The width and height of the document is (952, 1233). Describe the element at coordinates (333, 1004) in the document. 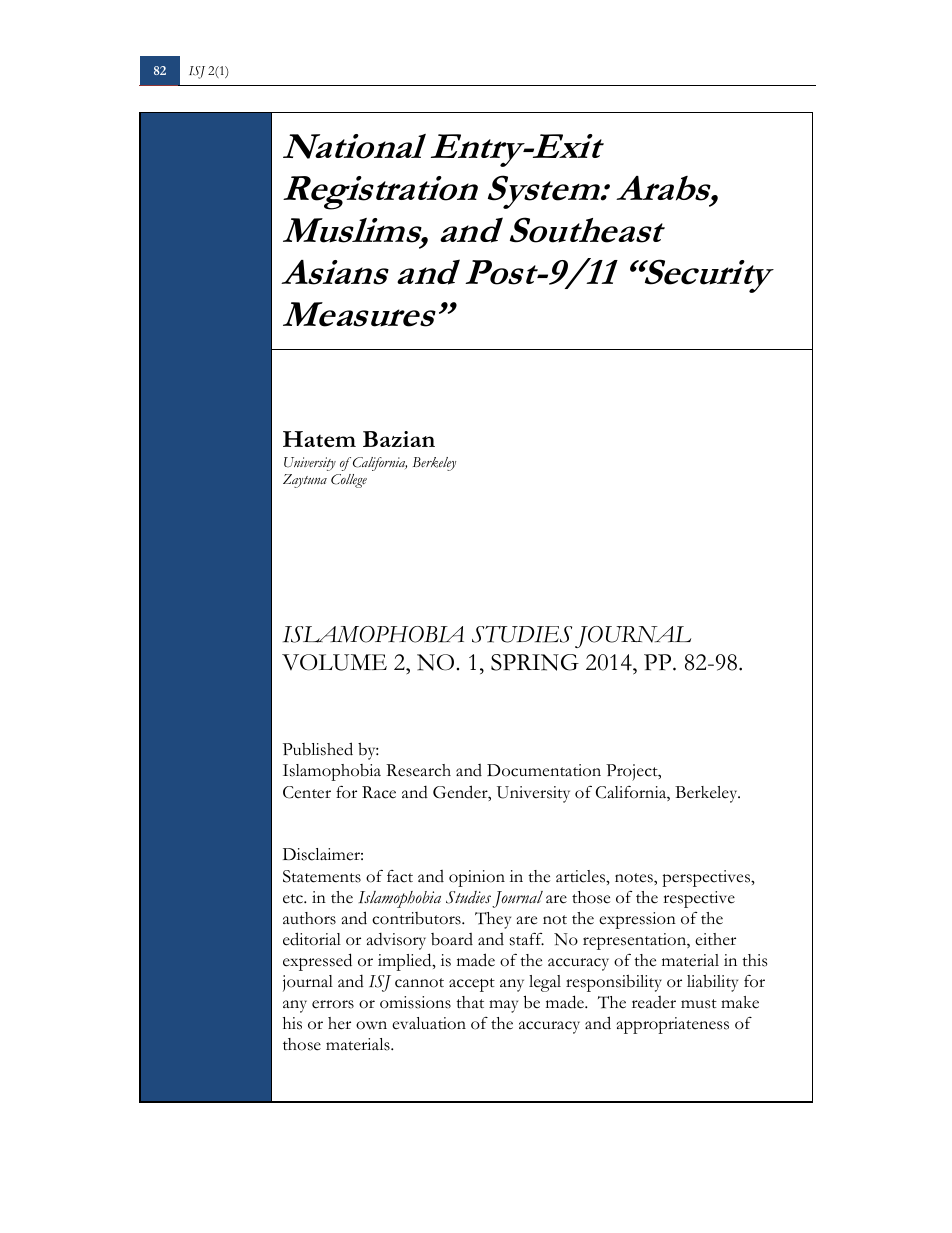

I see `errors` at that location.
